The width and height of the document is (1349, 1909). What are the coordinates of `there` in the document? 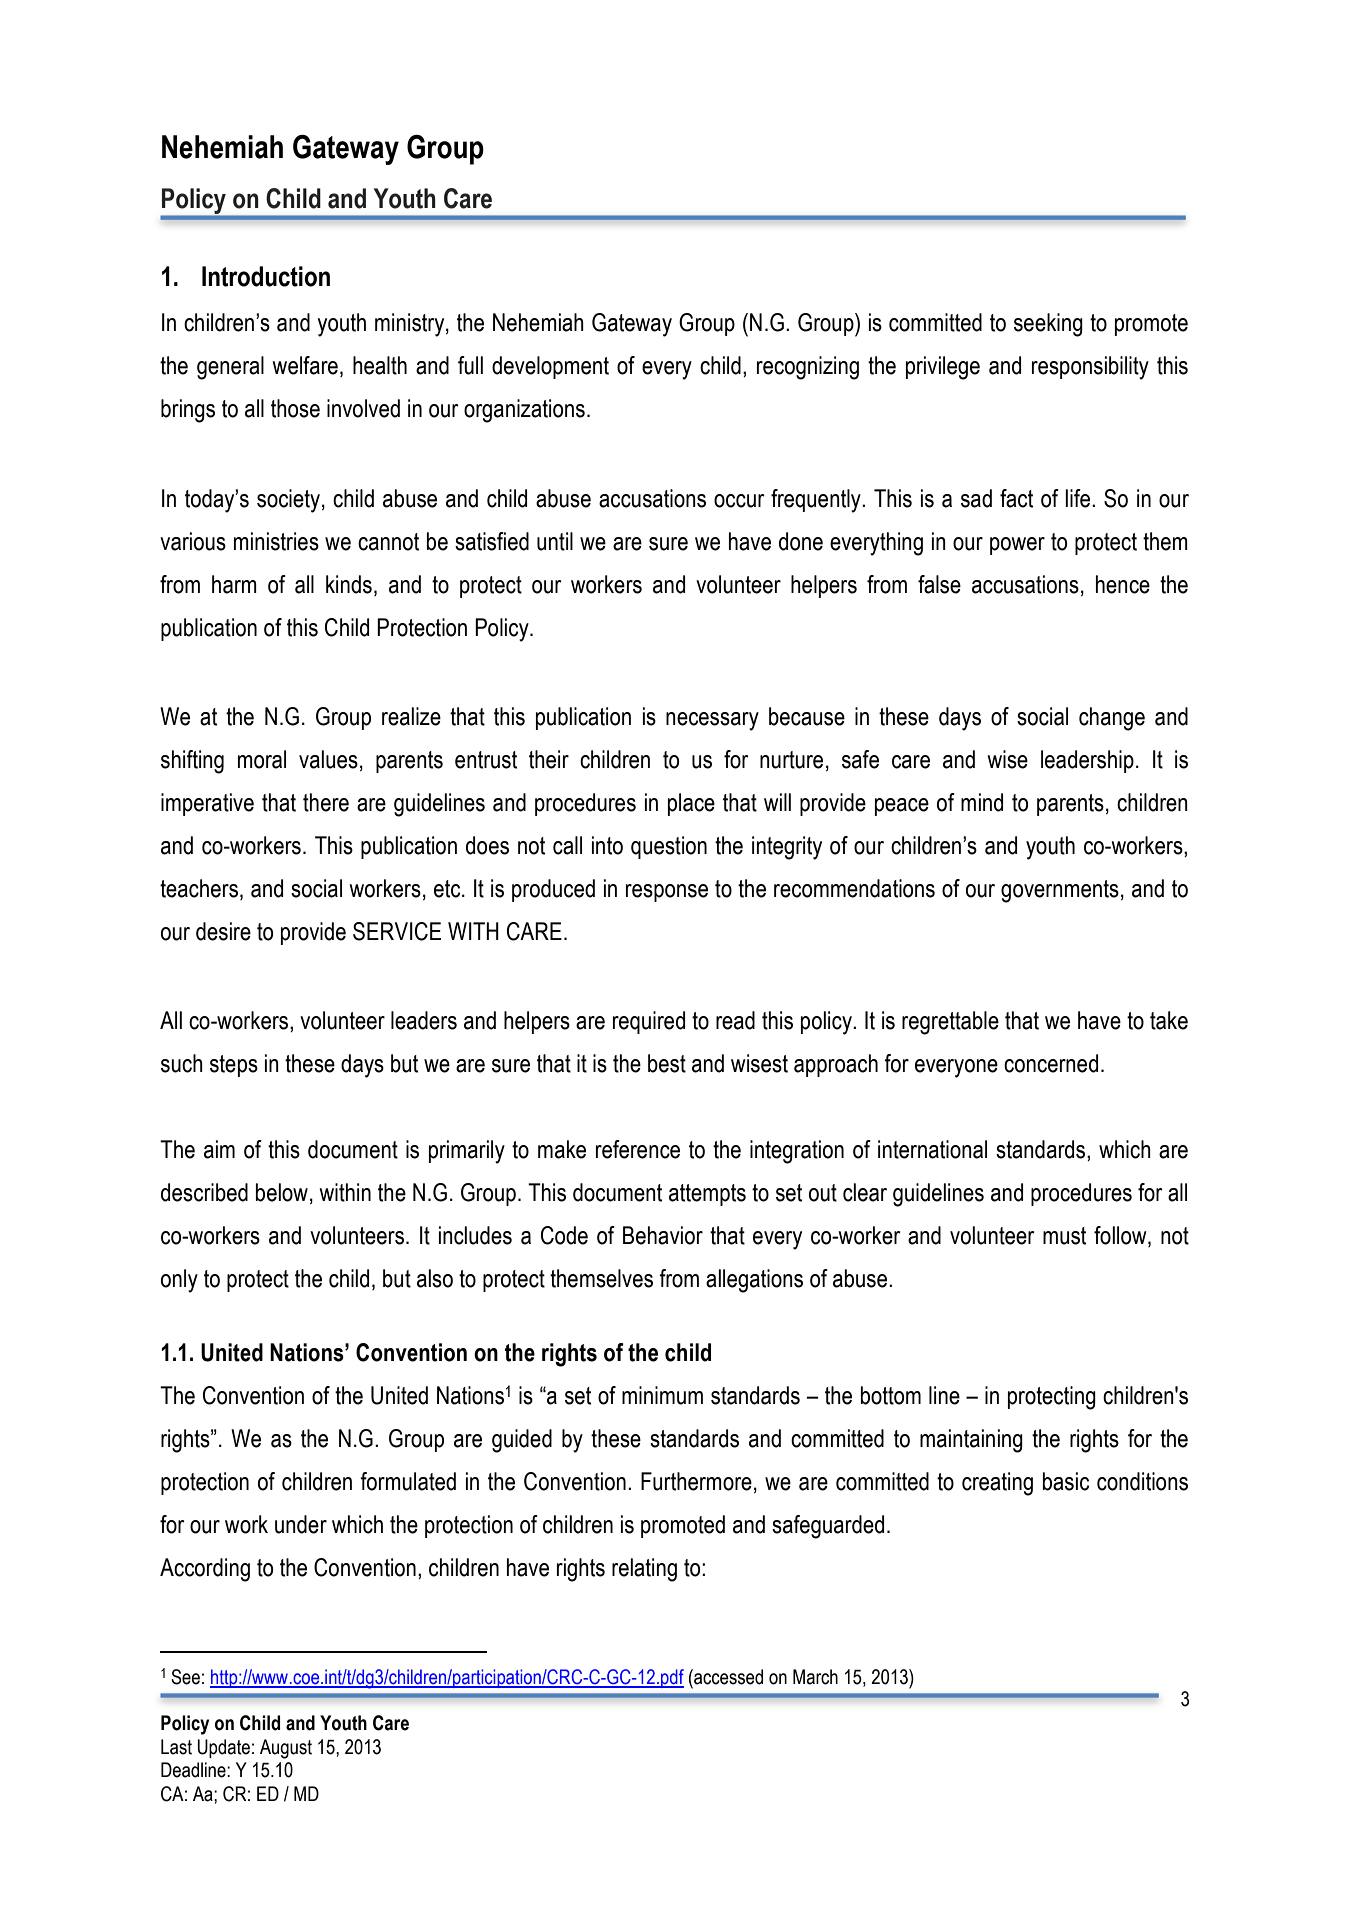 It's located at (326, 802).
